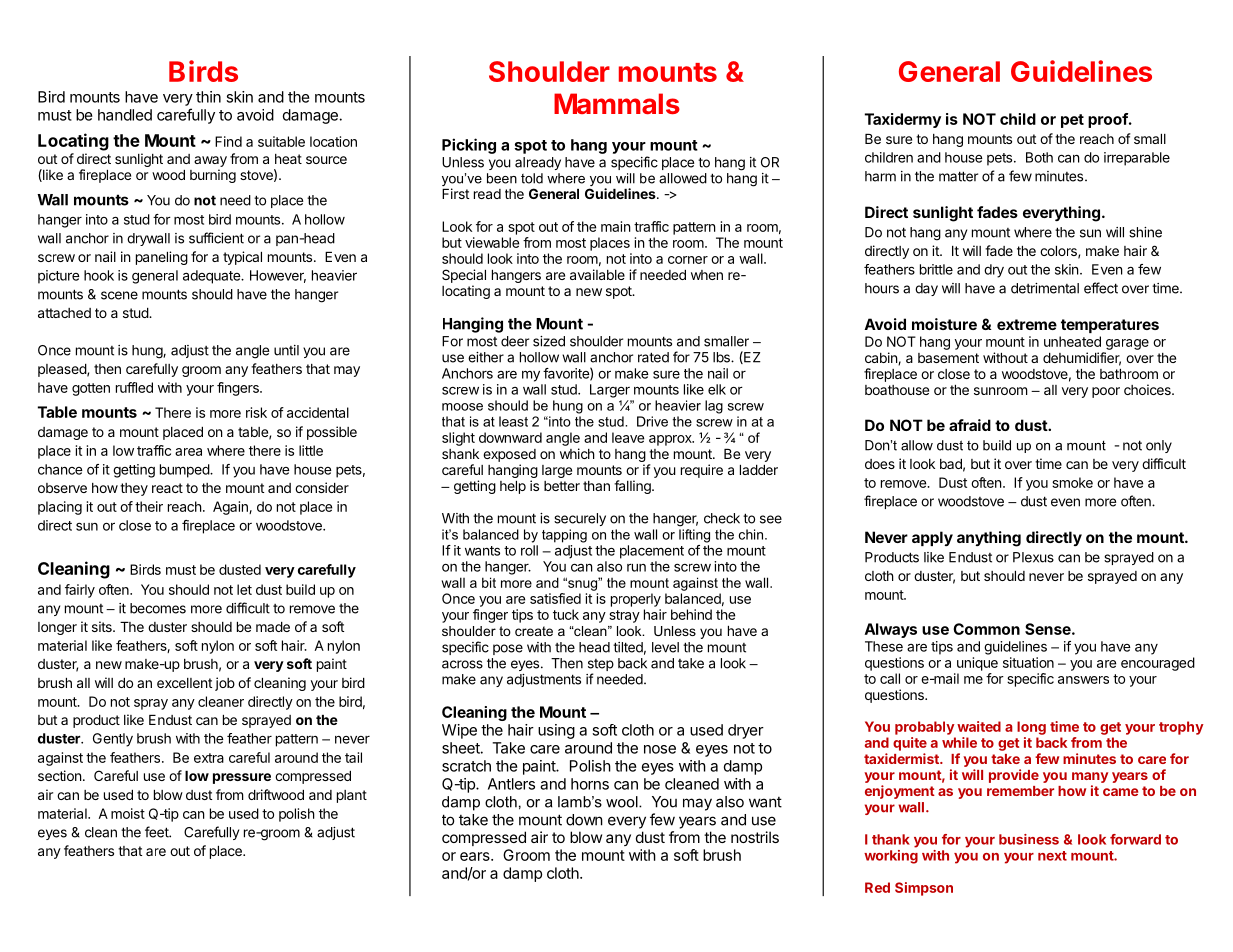  I want to click on Mammals, so click(617, 103).
